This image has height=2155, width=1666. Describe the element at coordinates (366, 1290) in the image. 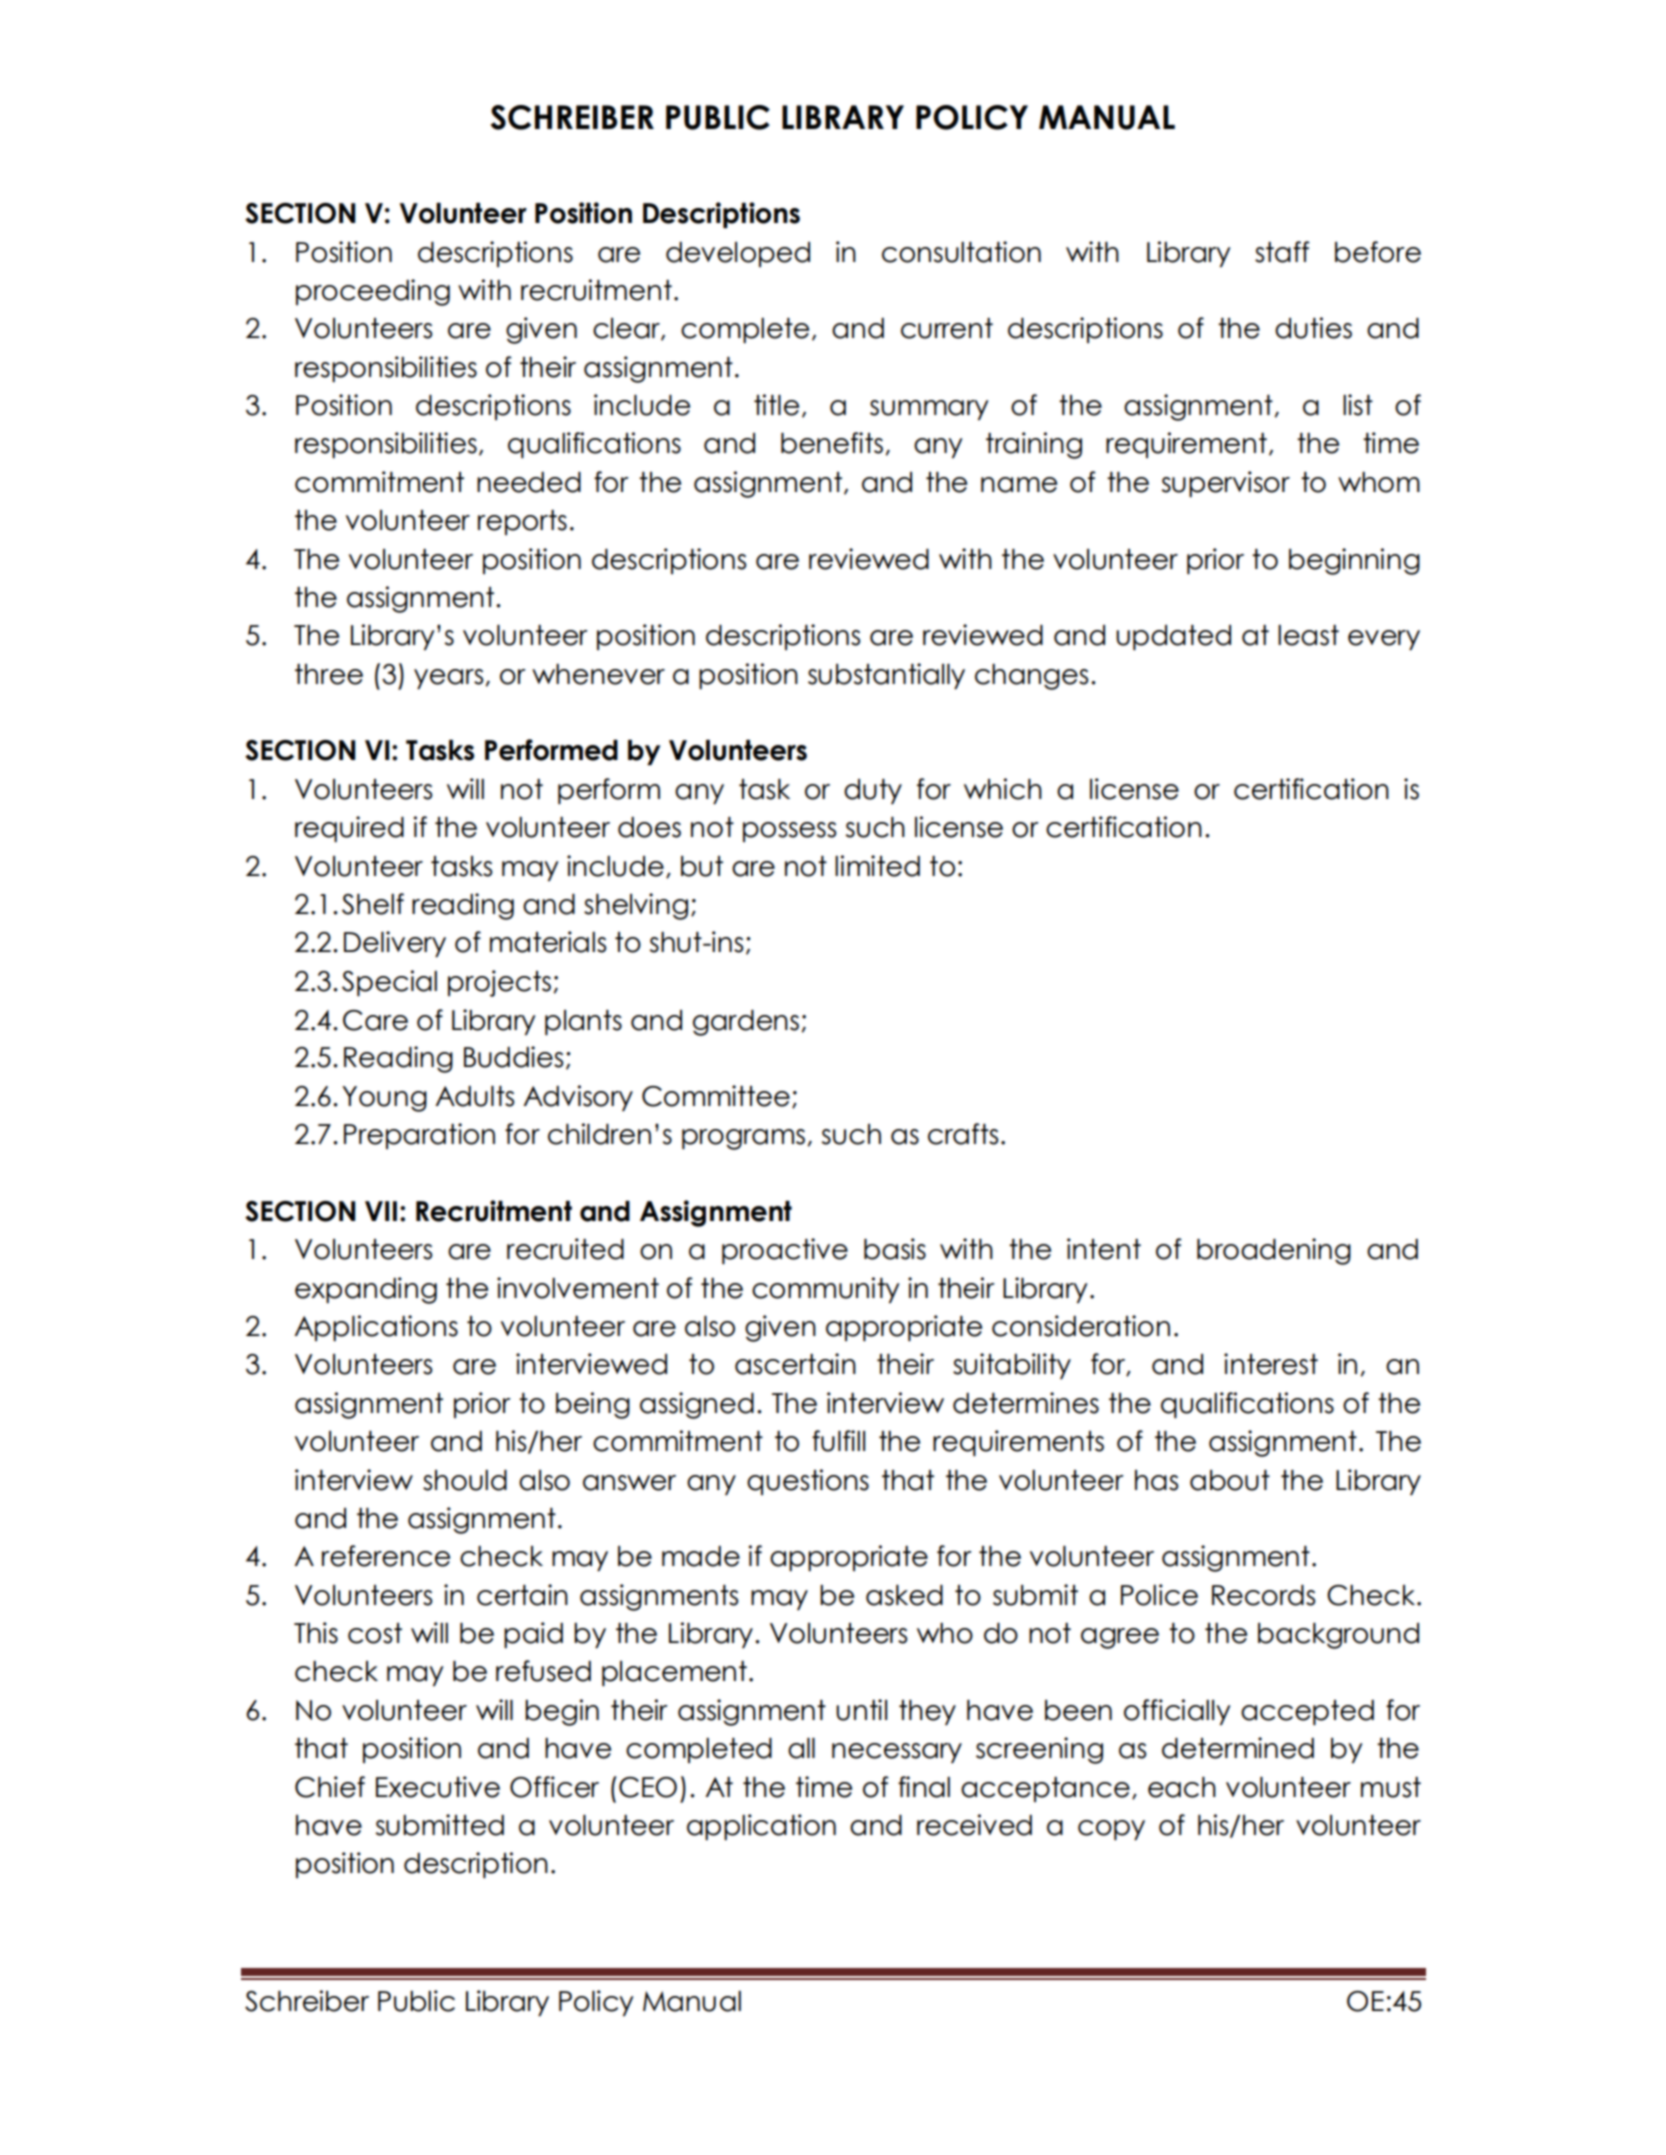

I see `expanding` at that location.
